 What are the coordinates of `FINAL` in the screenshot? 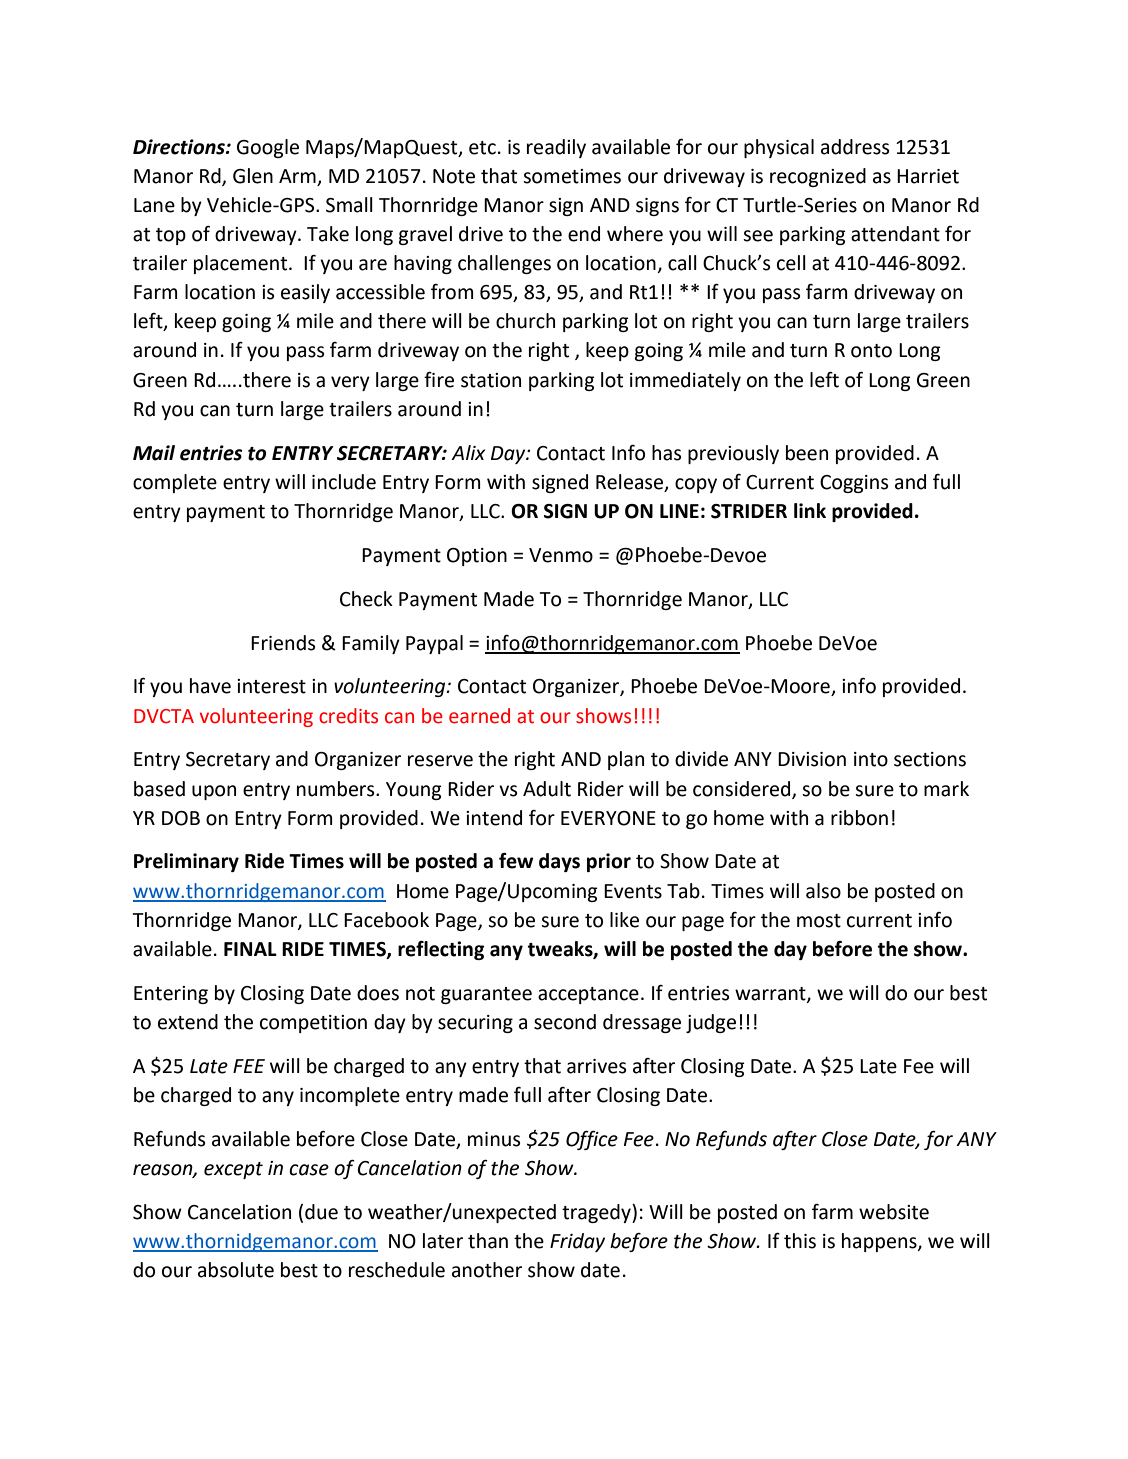 It's located at (250, 949).
